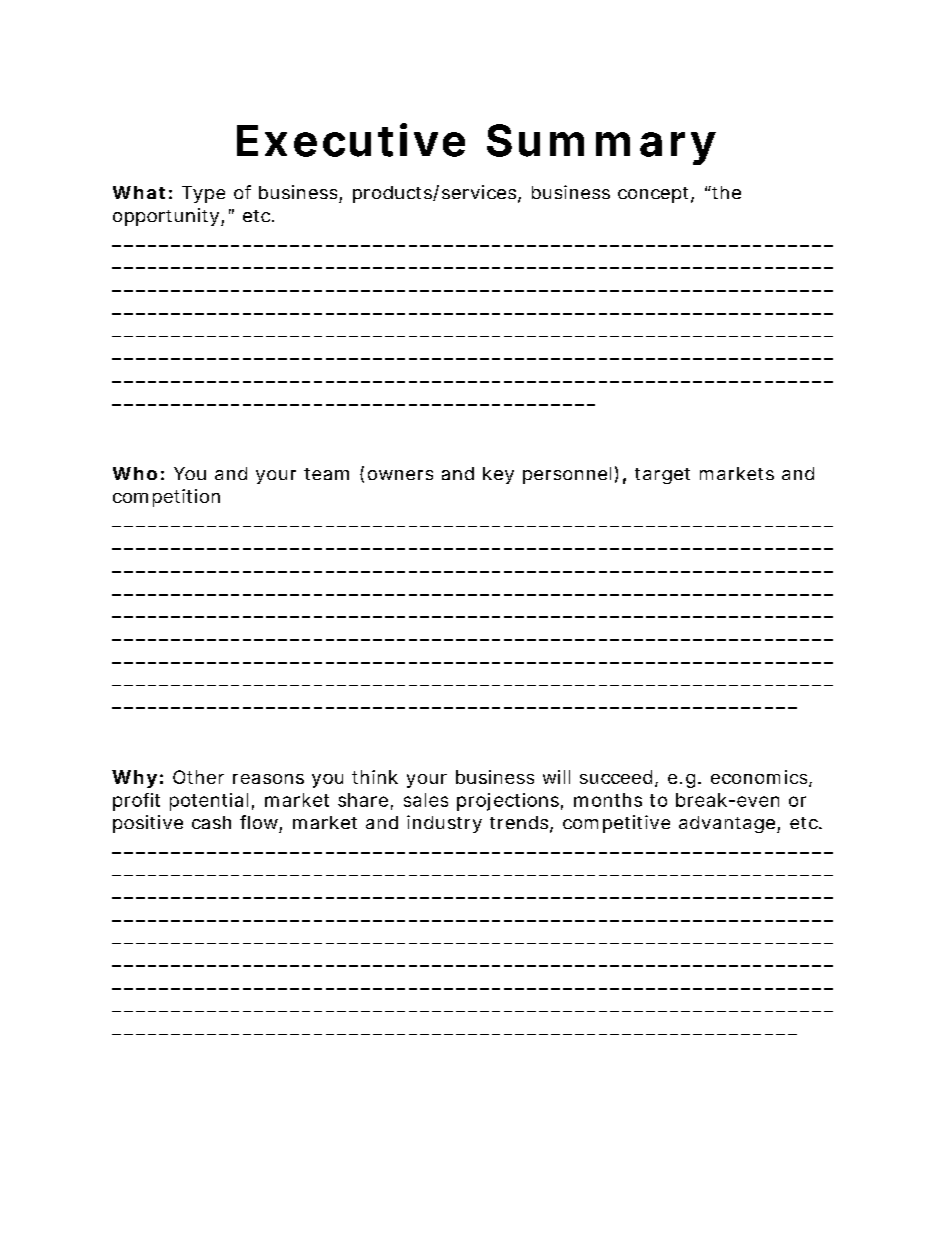 This screenshot has height=1233, width=952. I want to click on owners, so click(400, 475).
